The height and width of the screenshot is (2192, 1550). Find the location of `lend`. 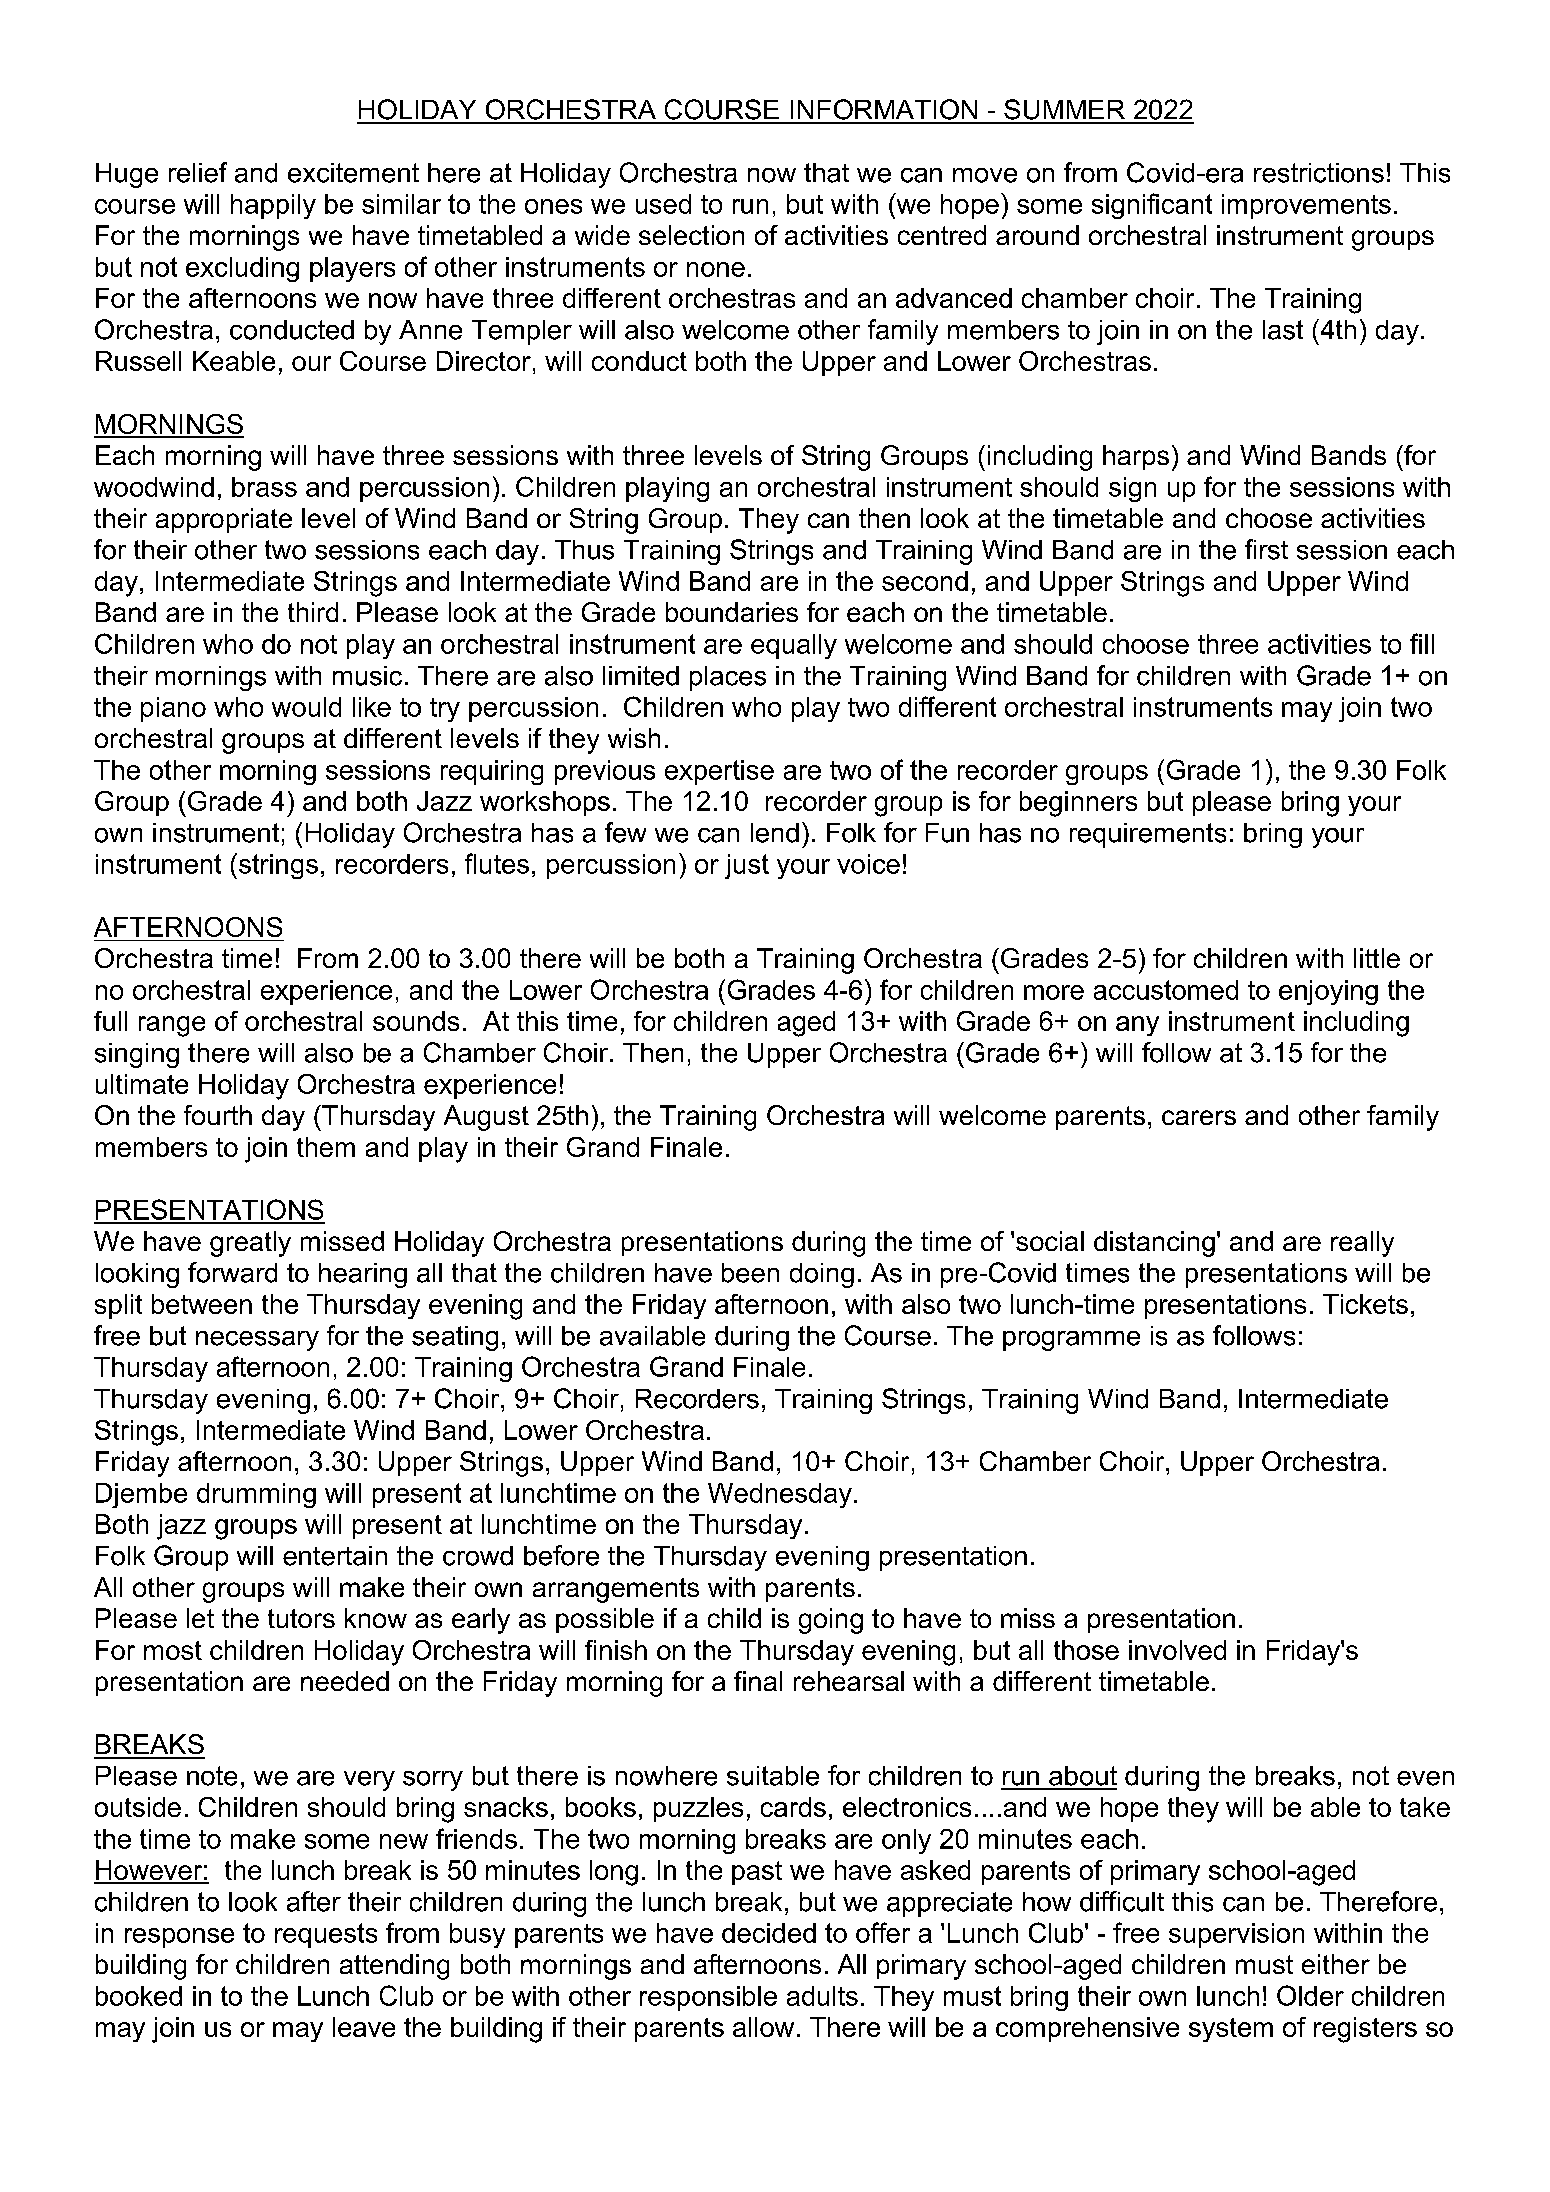

lend is located at coordinates (775, 833).
